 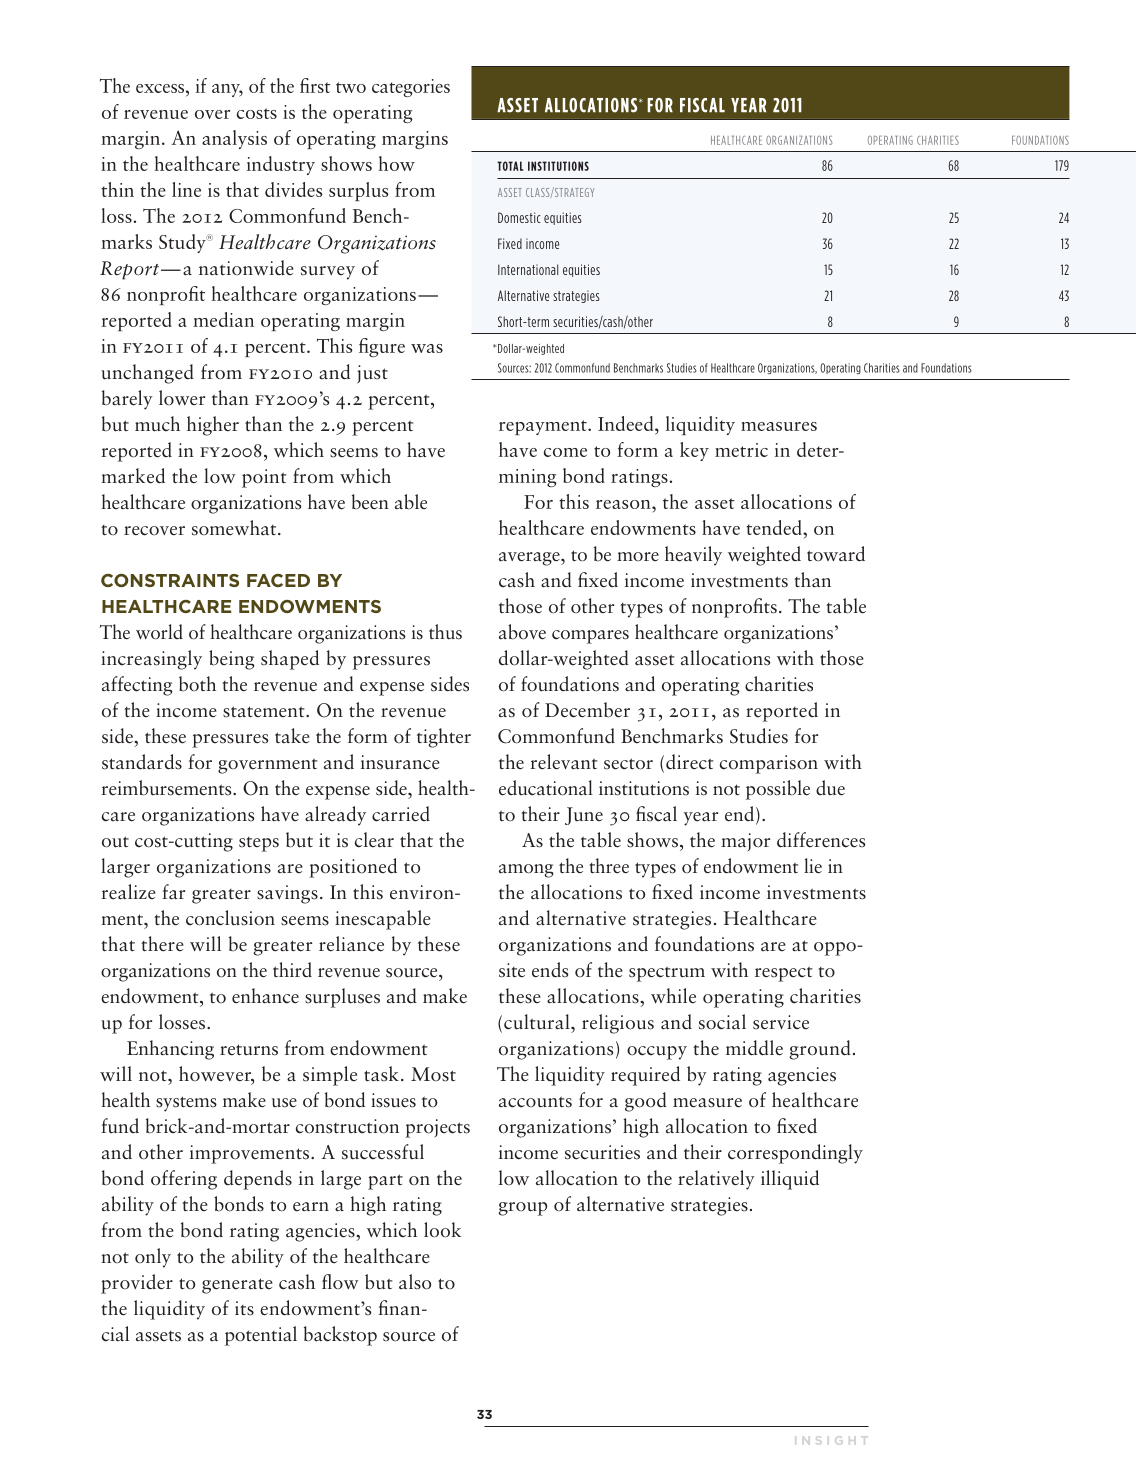 What do you see at coordinates (237, 1286) in the page?
I see `generate` at bounding box center [237, 1286].
